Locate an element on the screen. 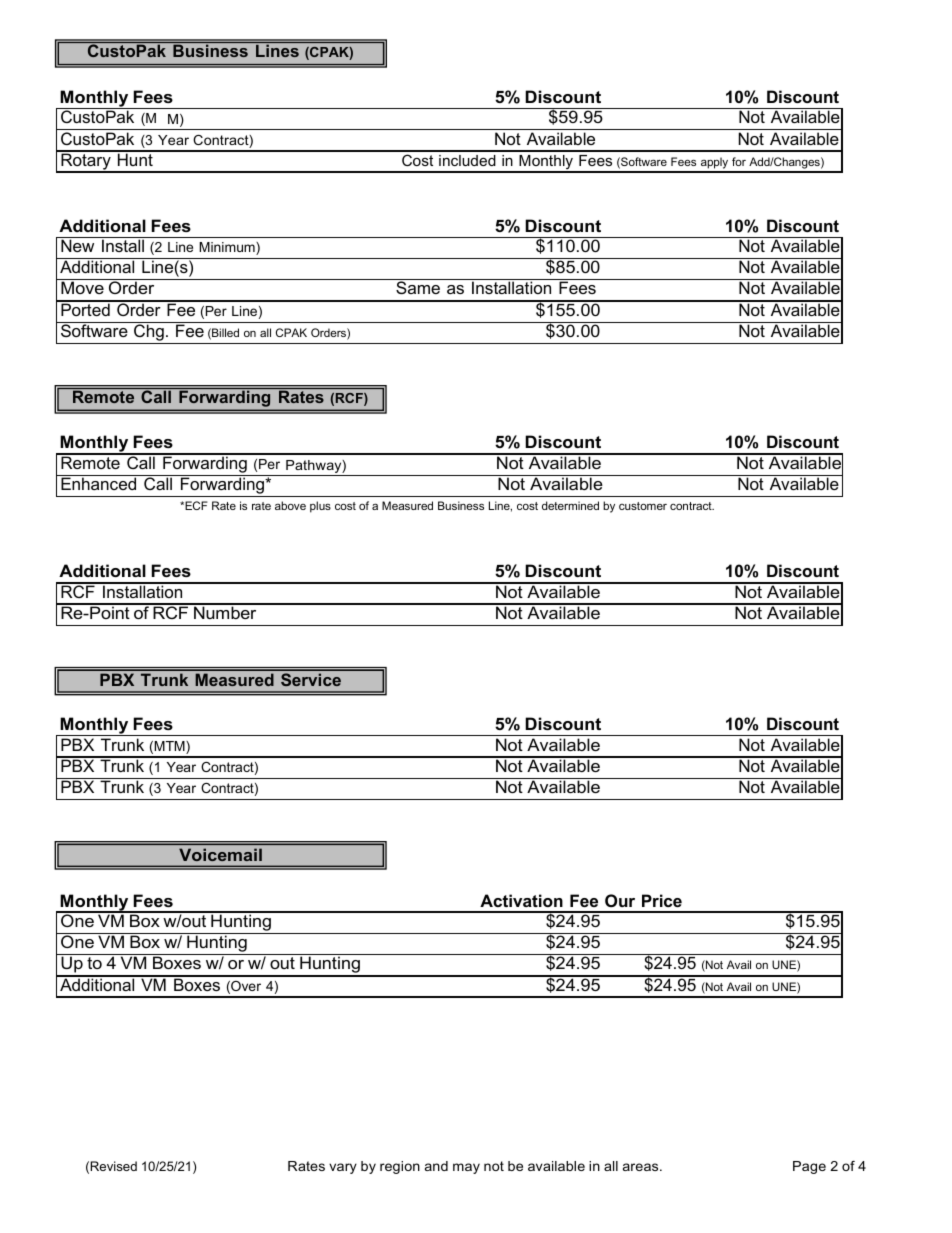 The height and width of the screenshot is (1233, 952). Same is located at coordinates (418, 287).
